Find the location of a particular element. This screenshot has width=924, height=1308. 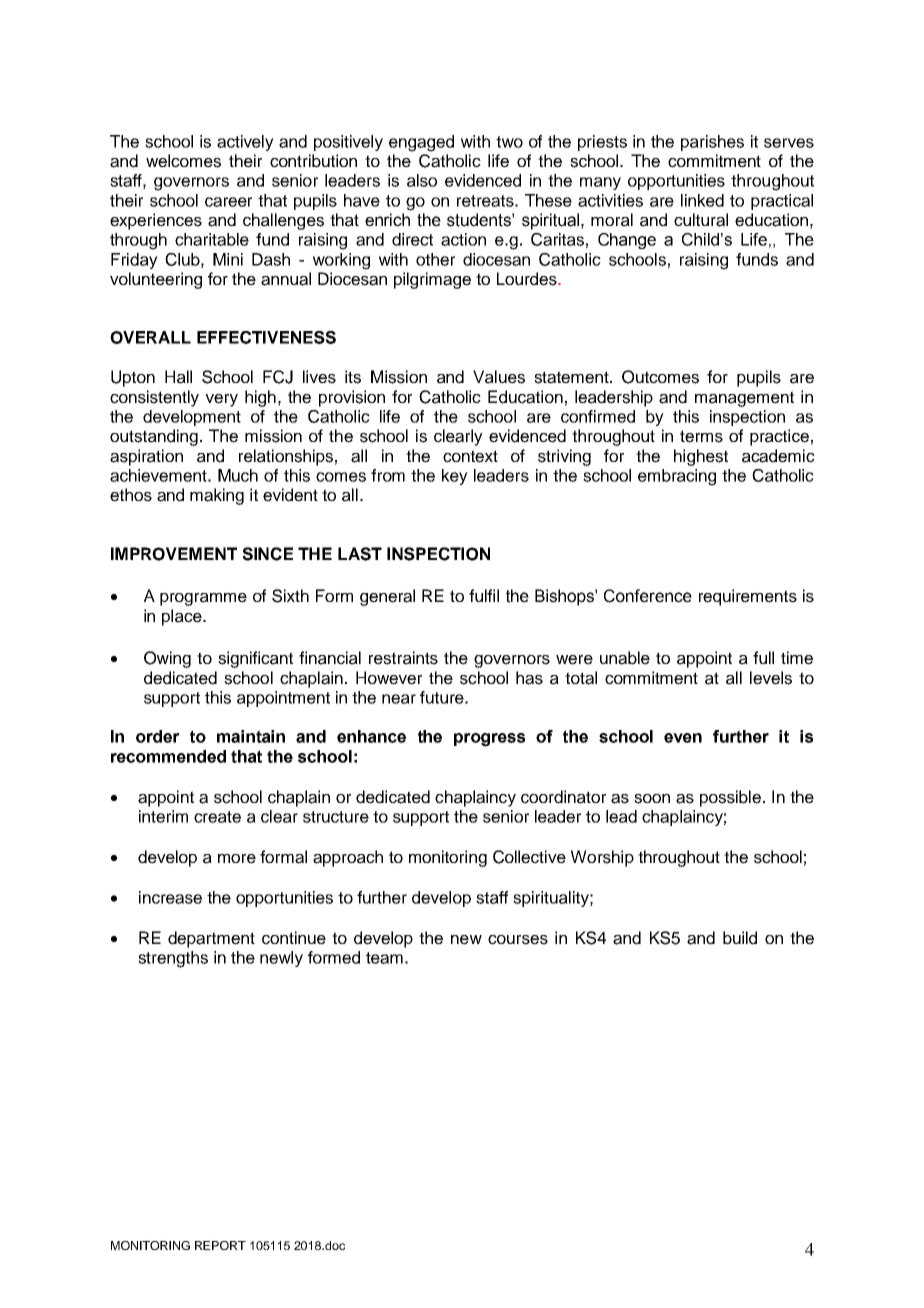

also is located at coordinates (422, 180).
